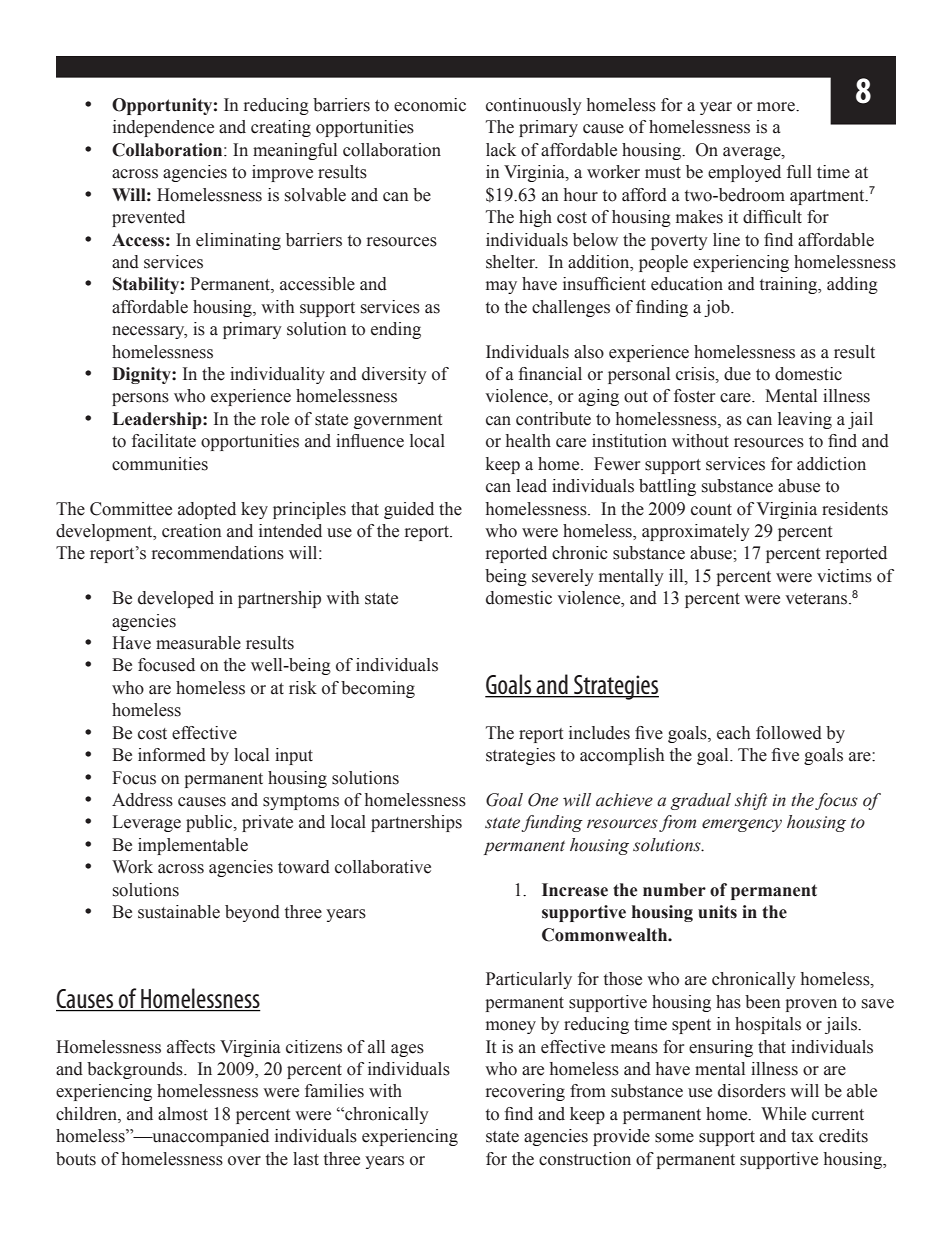 The height and width of the screenshot is (1233, 952). Describe the element at coordinates (777, 107) in the screenshot. I see `more` at that location.
